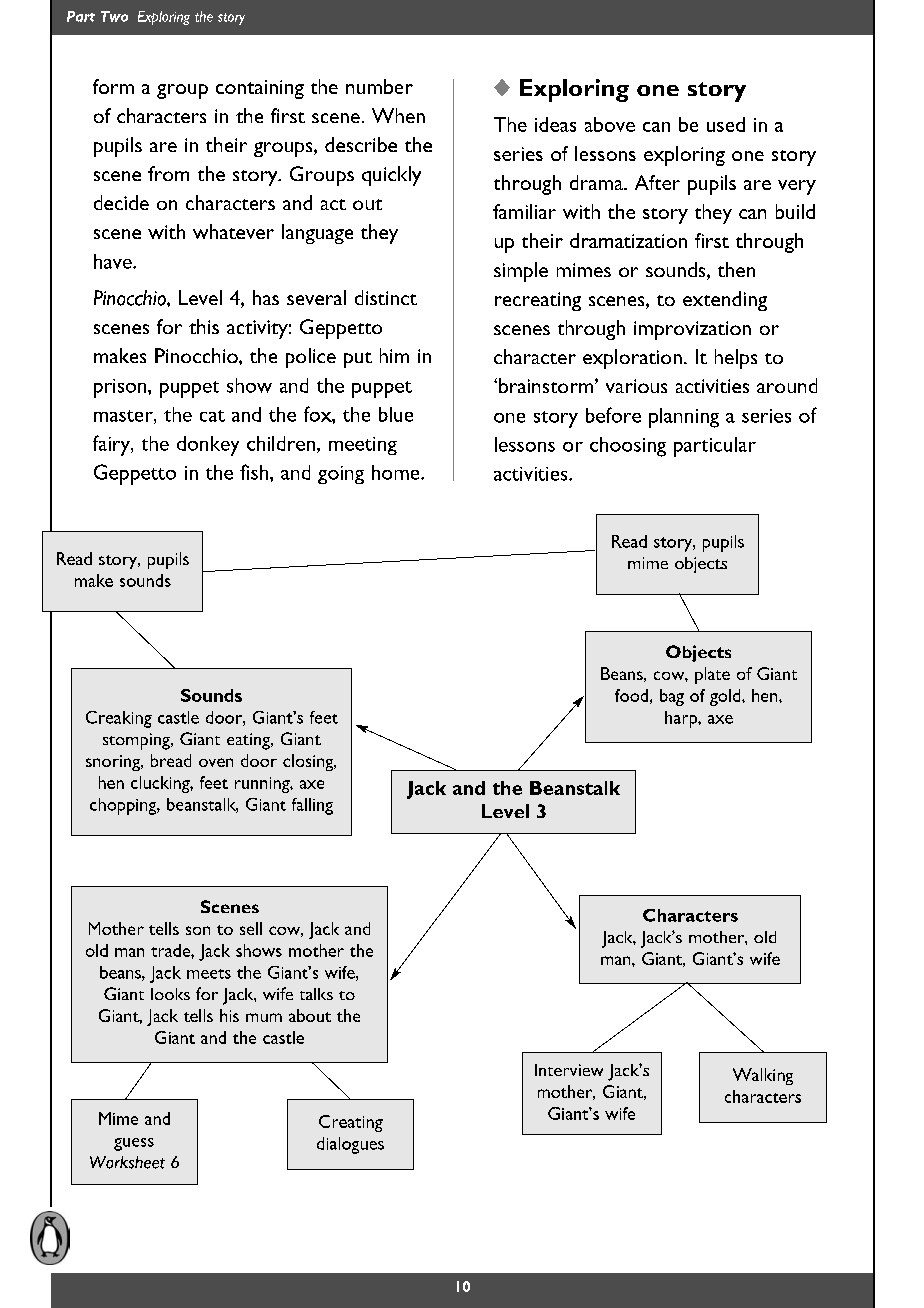 The width and height of the screenshot is (924, 1308). Describe the element at coordinates (379, 86) in the screenshot. I see `number` at that location.
